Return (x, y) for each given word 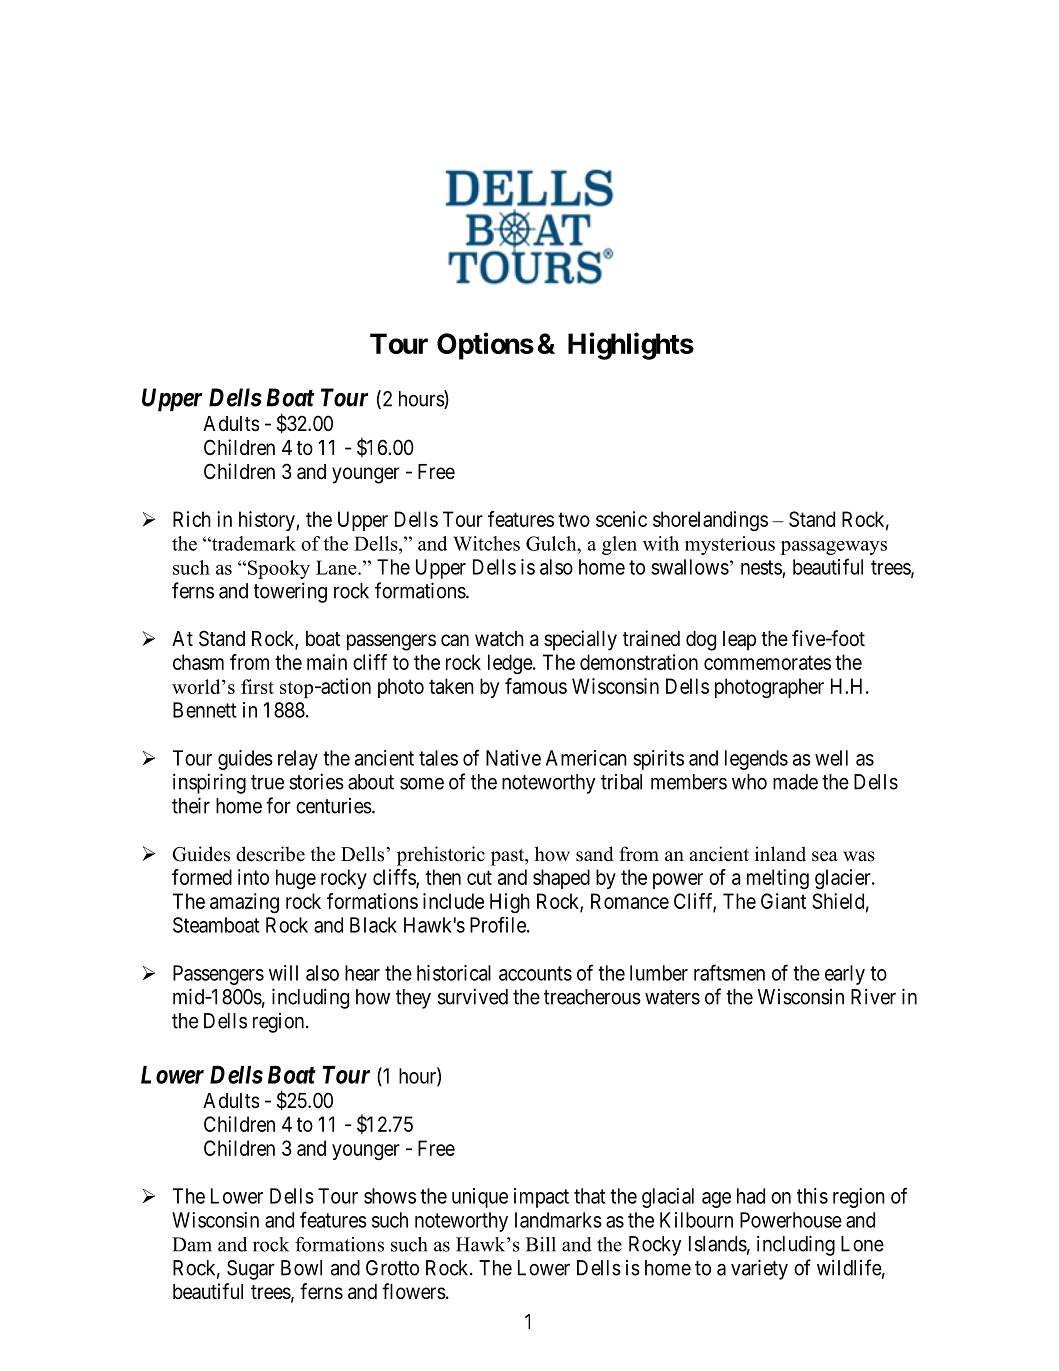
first (257, 686)
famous (536, 686)
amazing (244, 903)
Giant (783, 901)
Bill (541, 1244)
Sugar (251, 1270)
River (873, 996)
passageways (834, 548)
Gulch (552, 543)
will (283, 973)
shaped (561, 879)
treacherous (592, 997)
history (268, 521)
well (831, 758)
